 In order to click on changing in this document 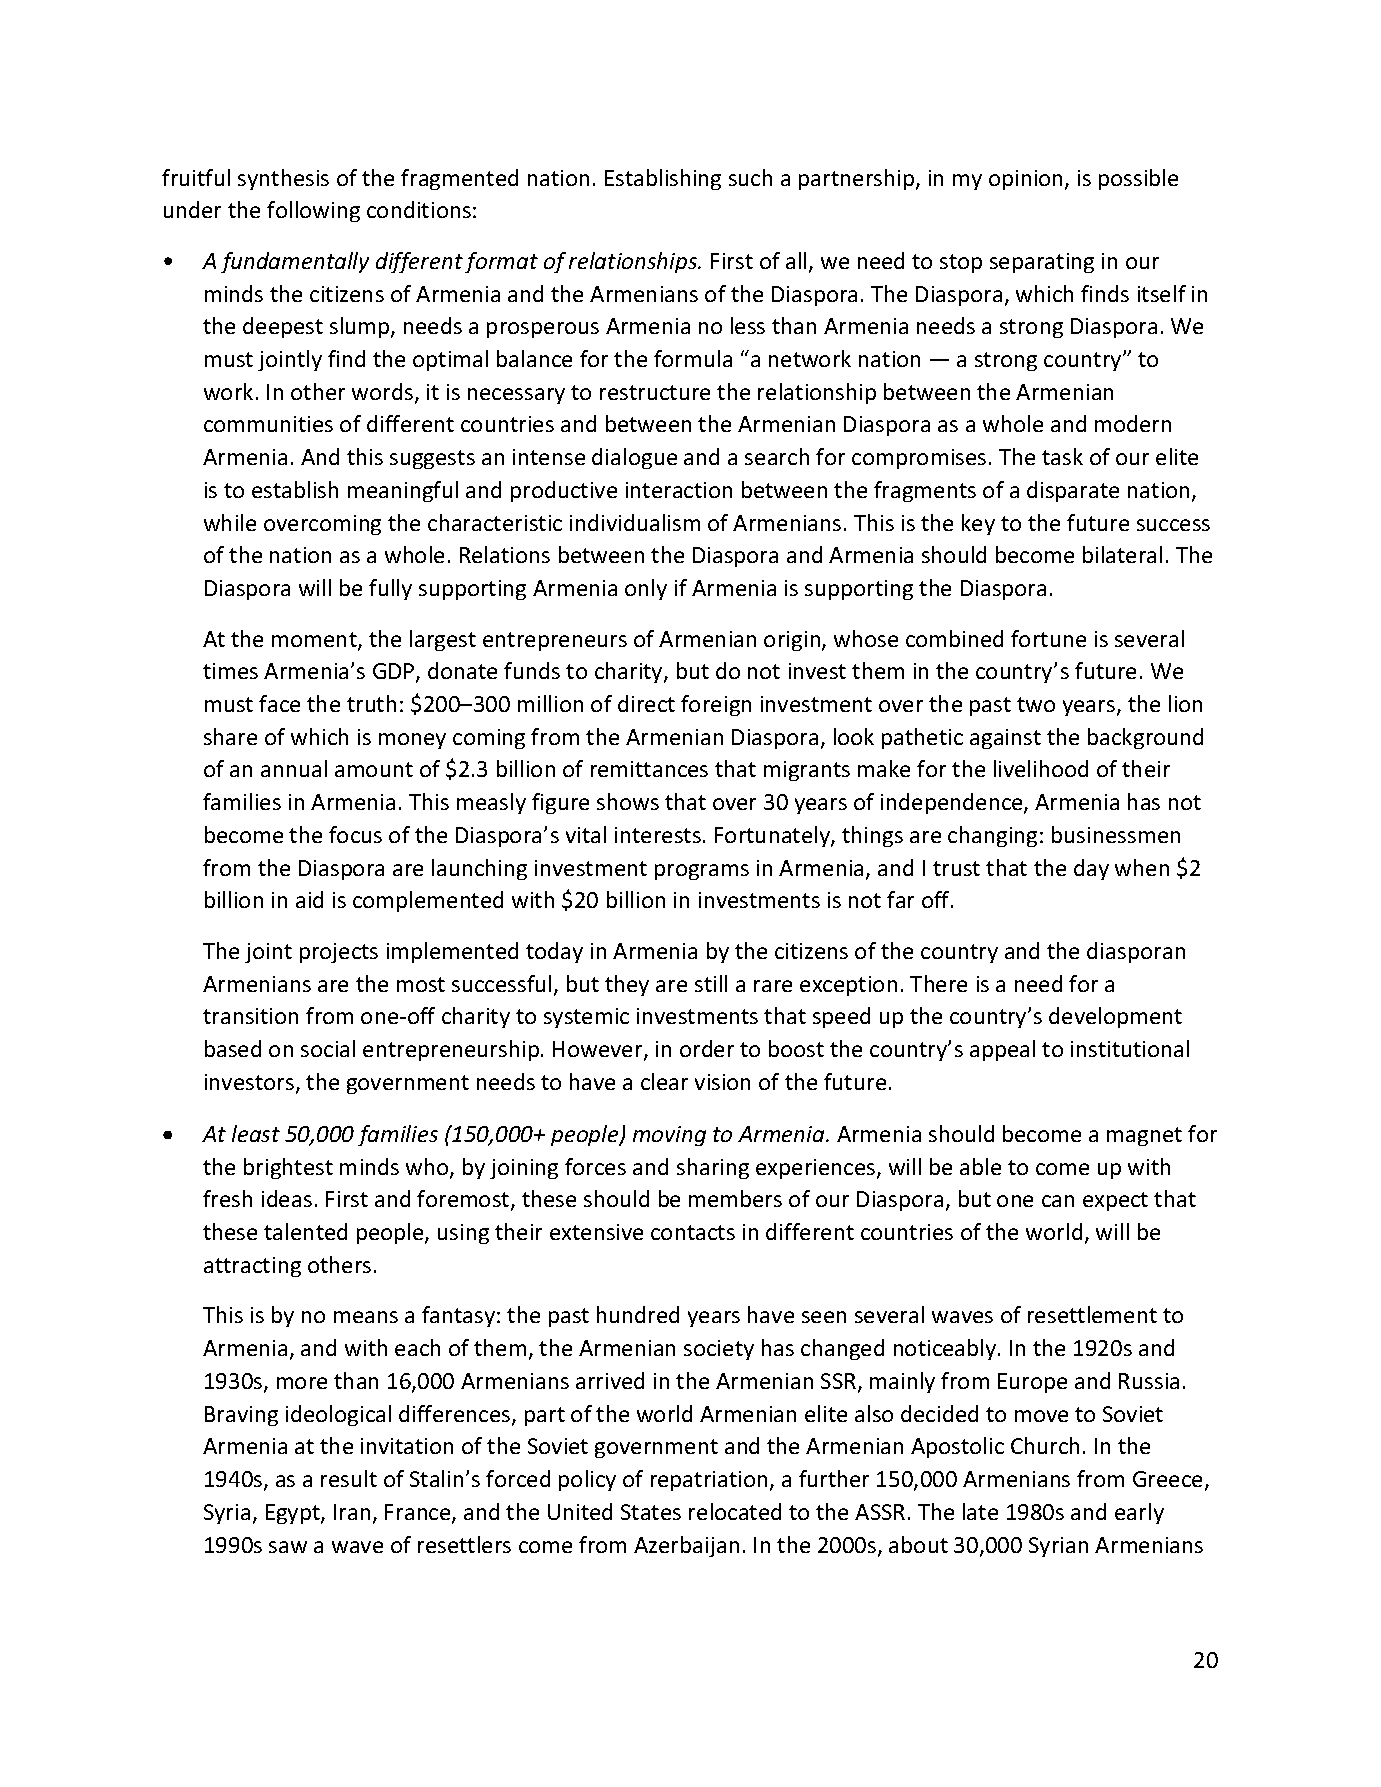, I will do `click(992, 836)`.
